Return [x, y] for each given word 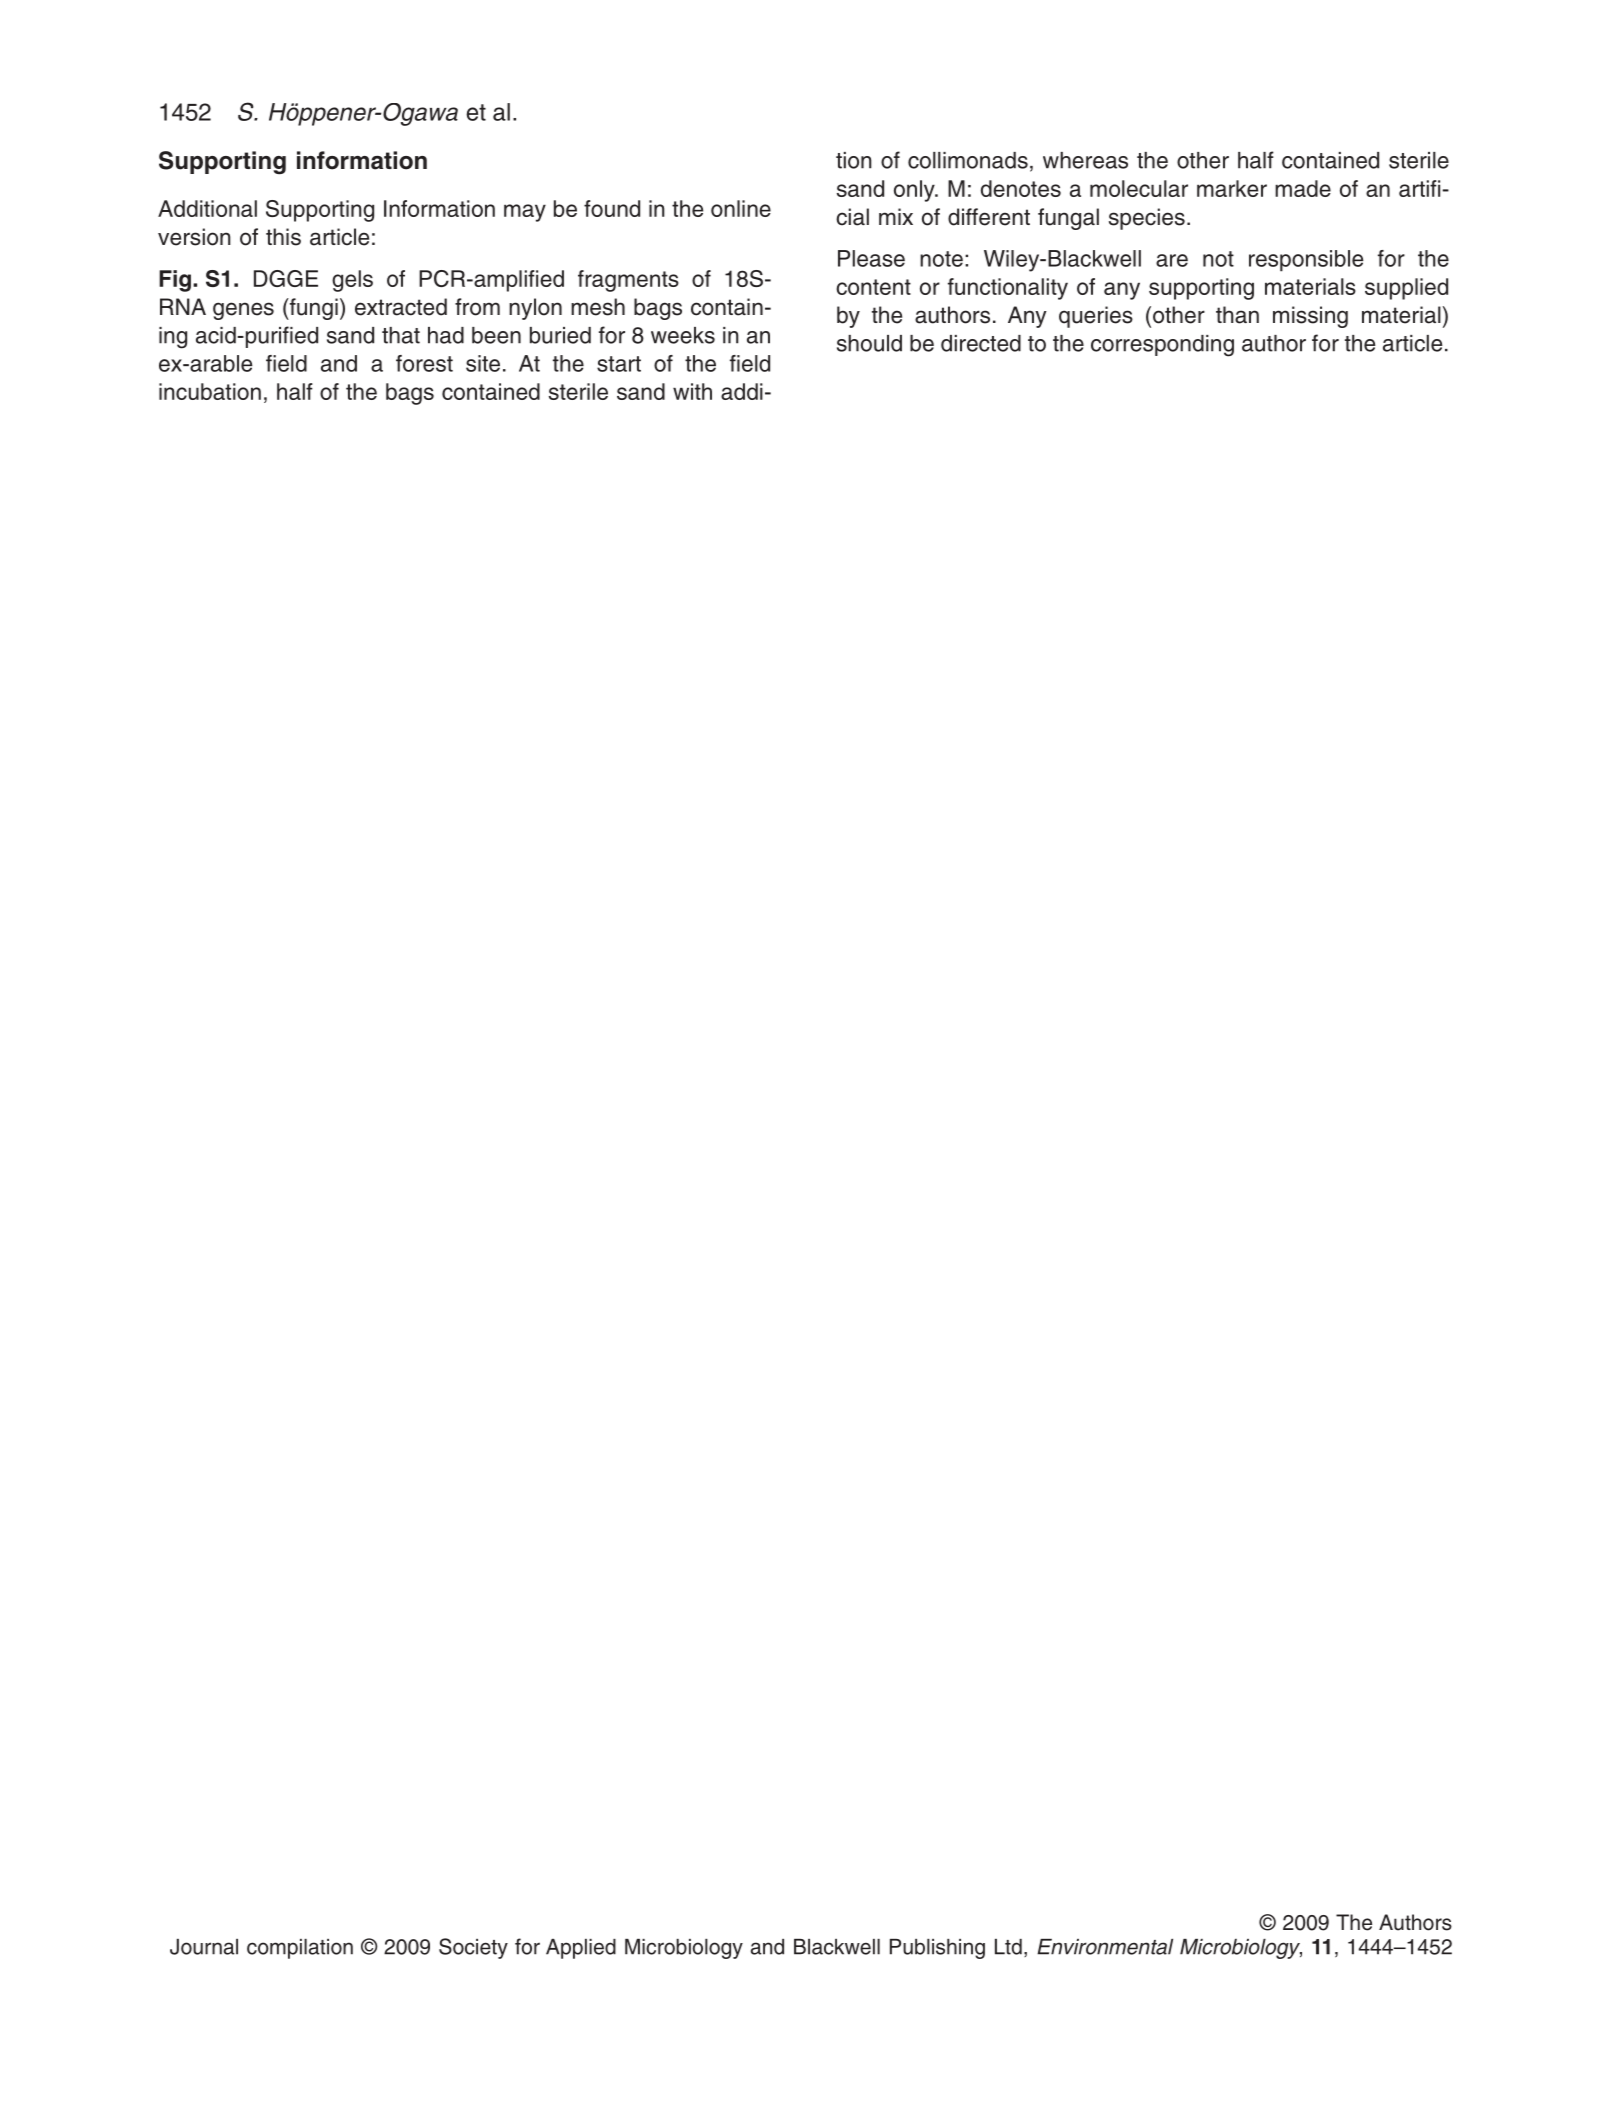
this [283, 237]
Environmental [1105, 1947]
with [692, 391]
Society [473, 1948]
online [741, 208]
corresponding [1162, 346]
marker [1232, 188]
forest [424, 363]
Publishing [937, 1949]
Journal [204, 1947]
